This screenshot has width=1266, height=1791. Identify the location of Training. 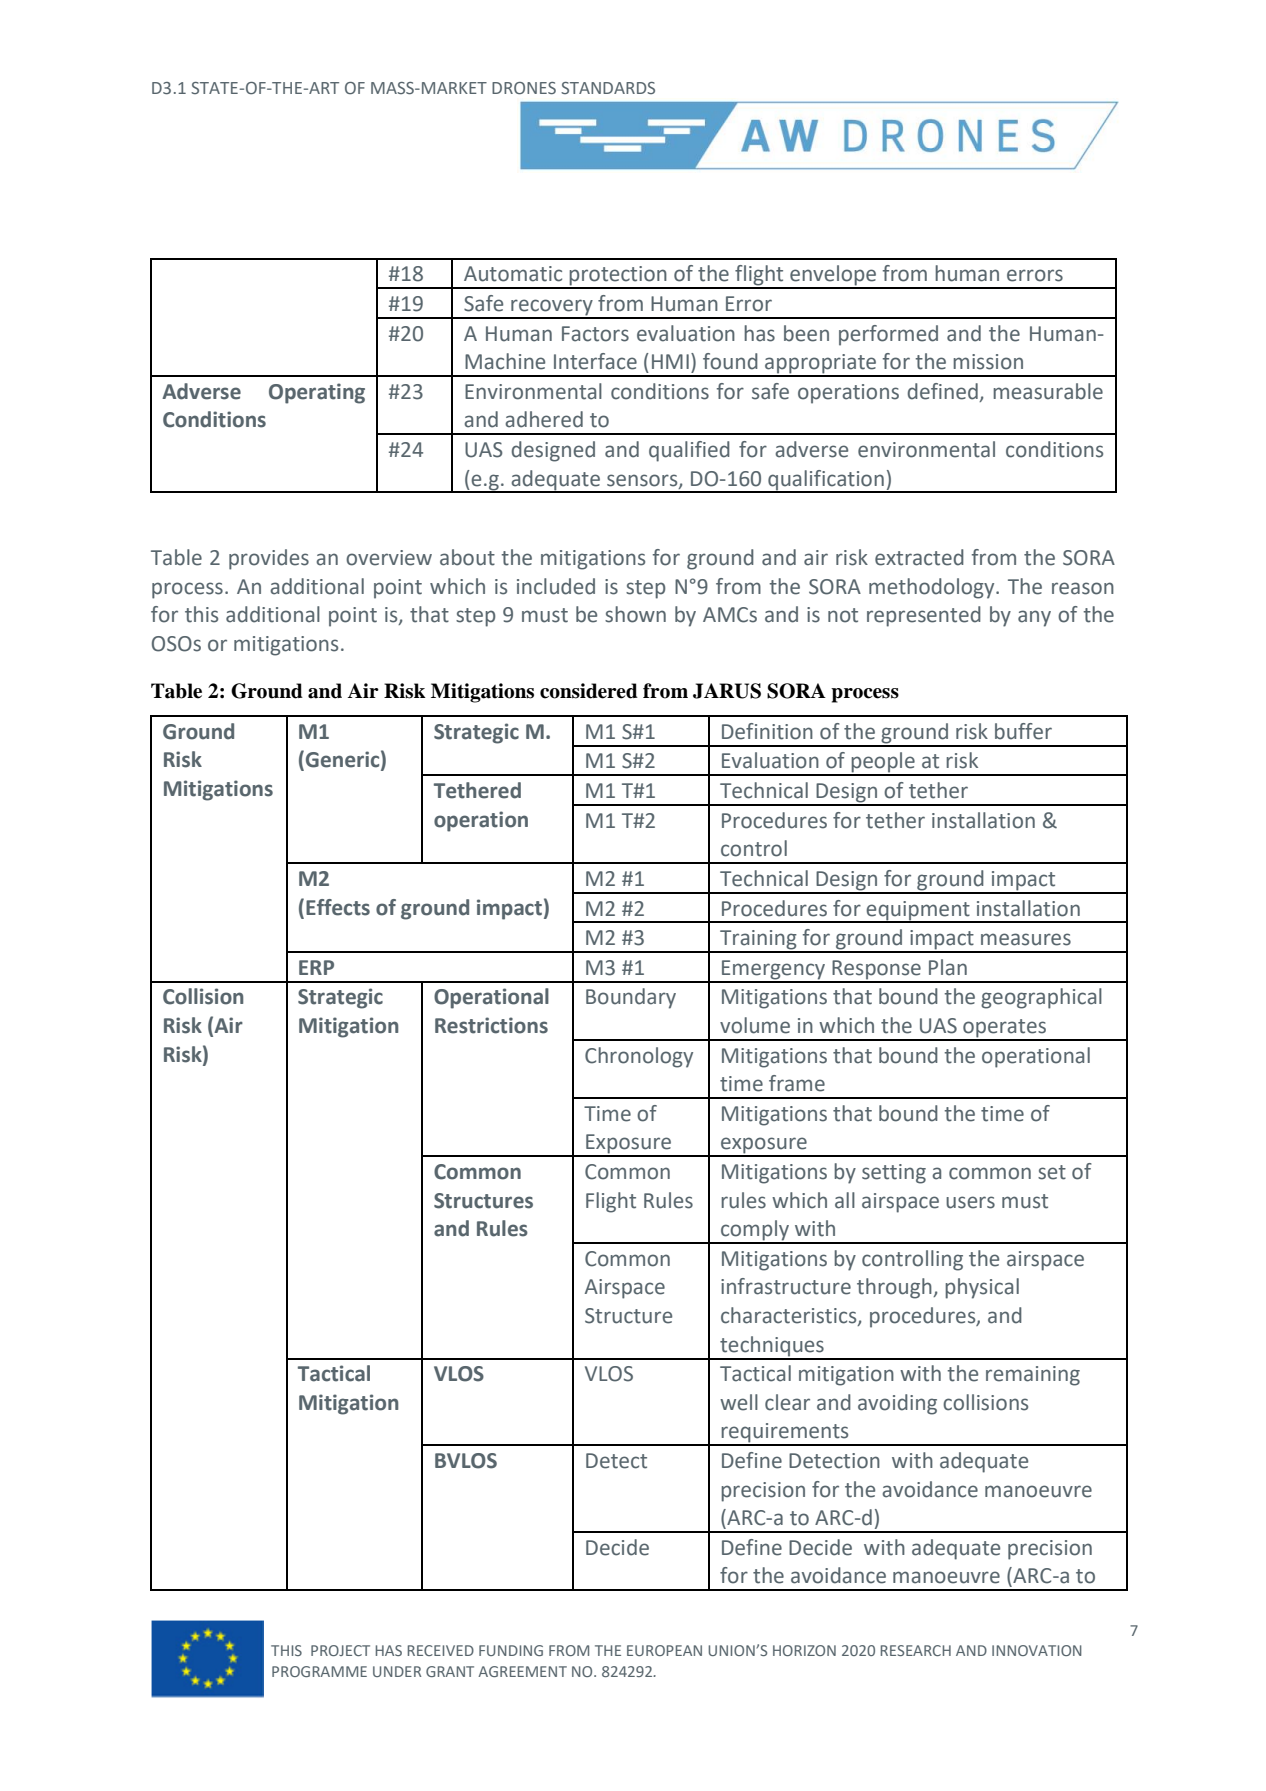
(758, 941).
